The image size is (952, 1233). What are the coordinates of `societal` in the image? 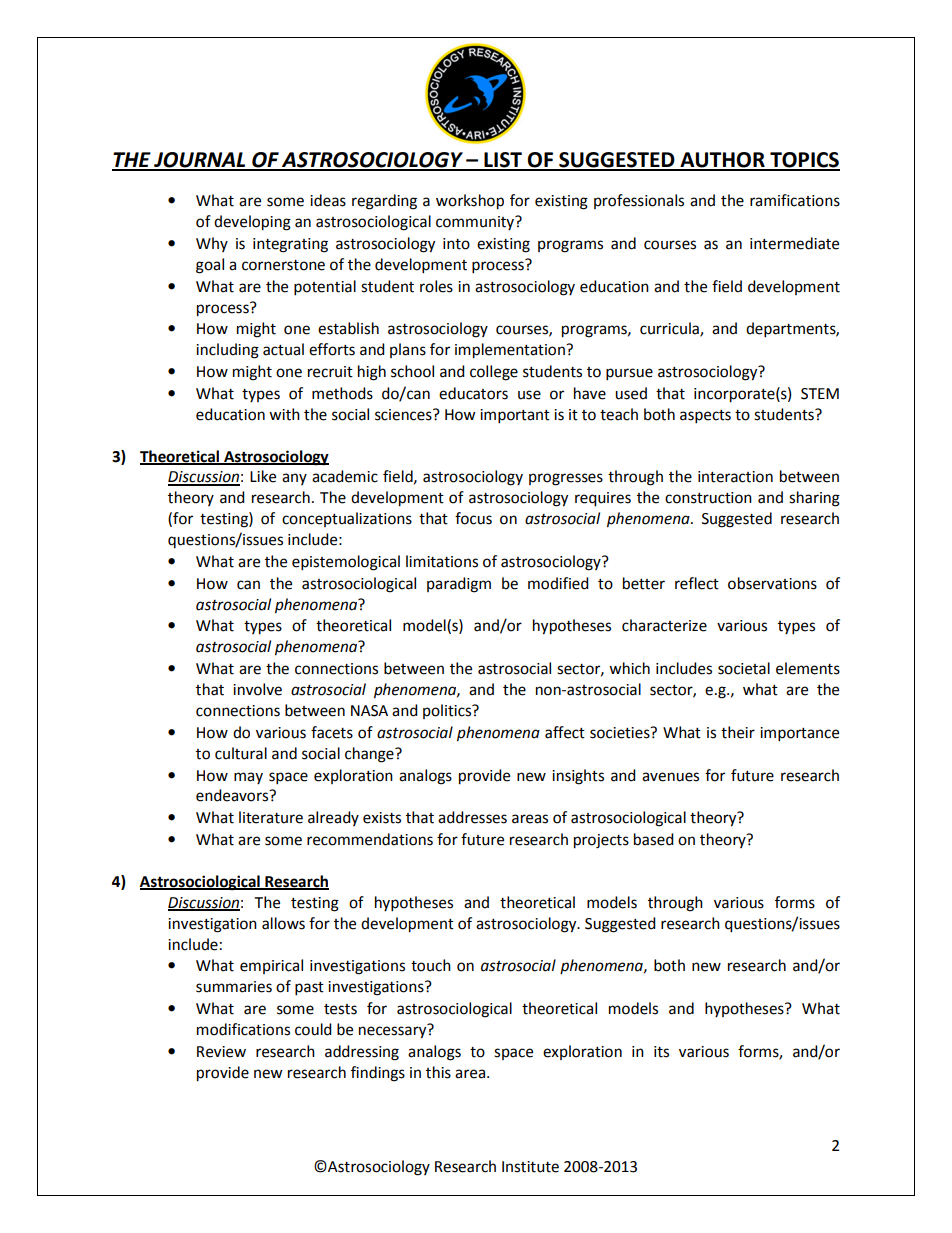 It's located at (744, 668).
